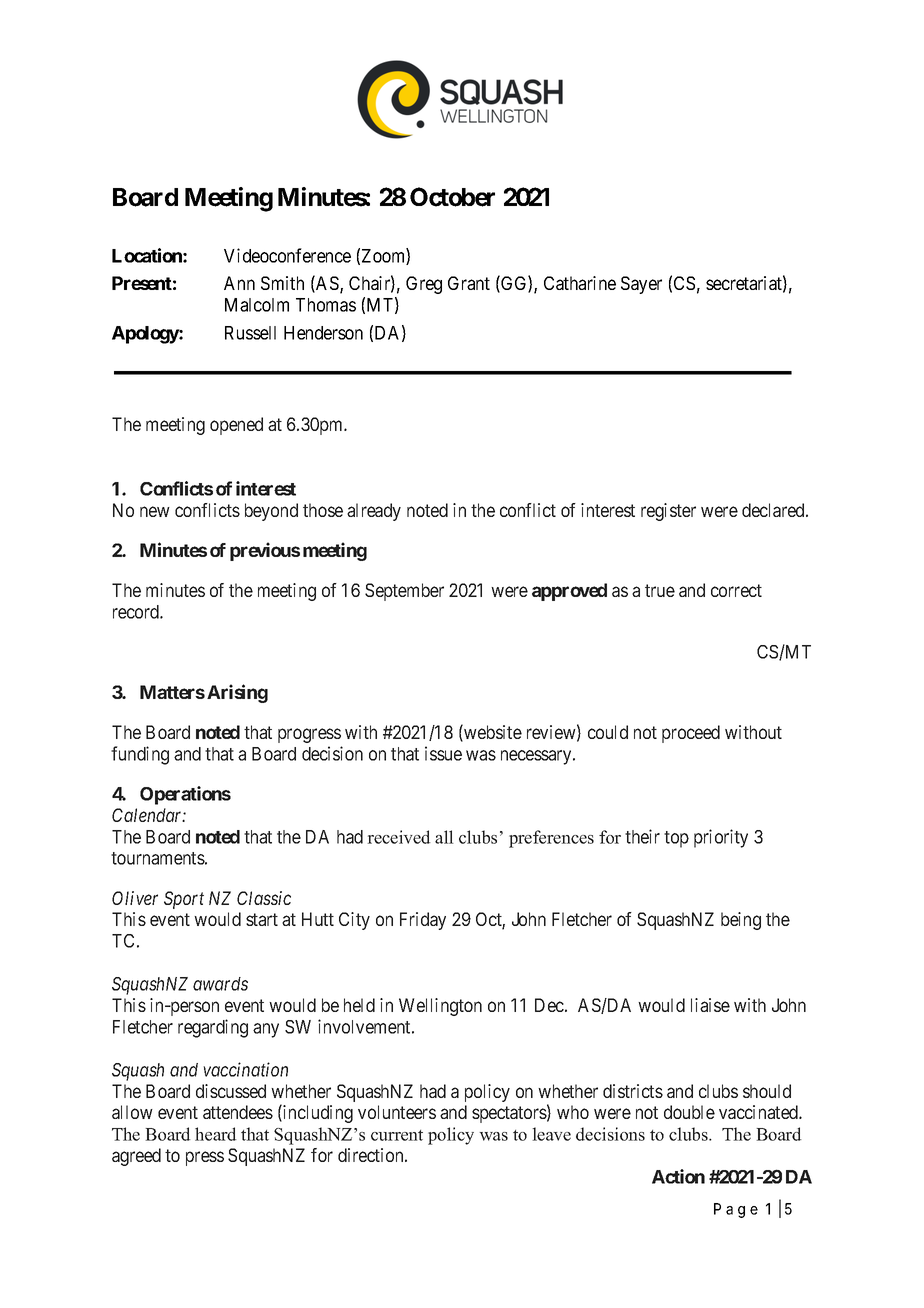 This screenshot has height=1308, width=924. What do you see at coordinates (691, 734) in the screenshot?
I see `proceed` at bounding box center [691, 734].
